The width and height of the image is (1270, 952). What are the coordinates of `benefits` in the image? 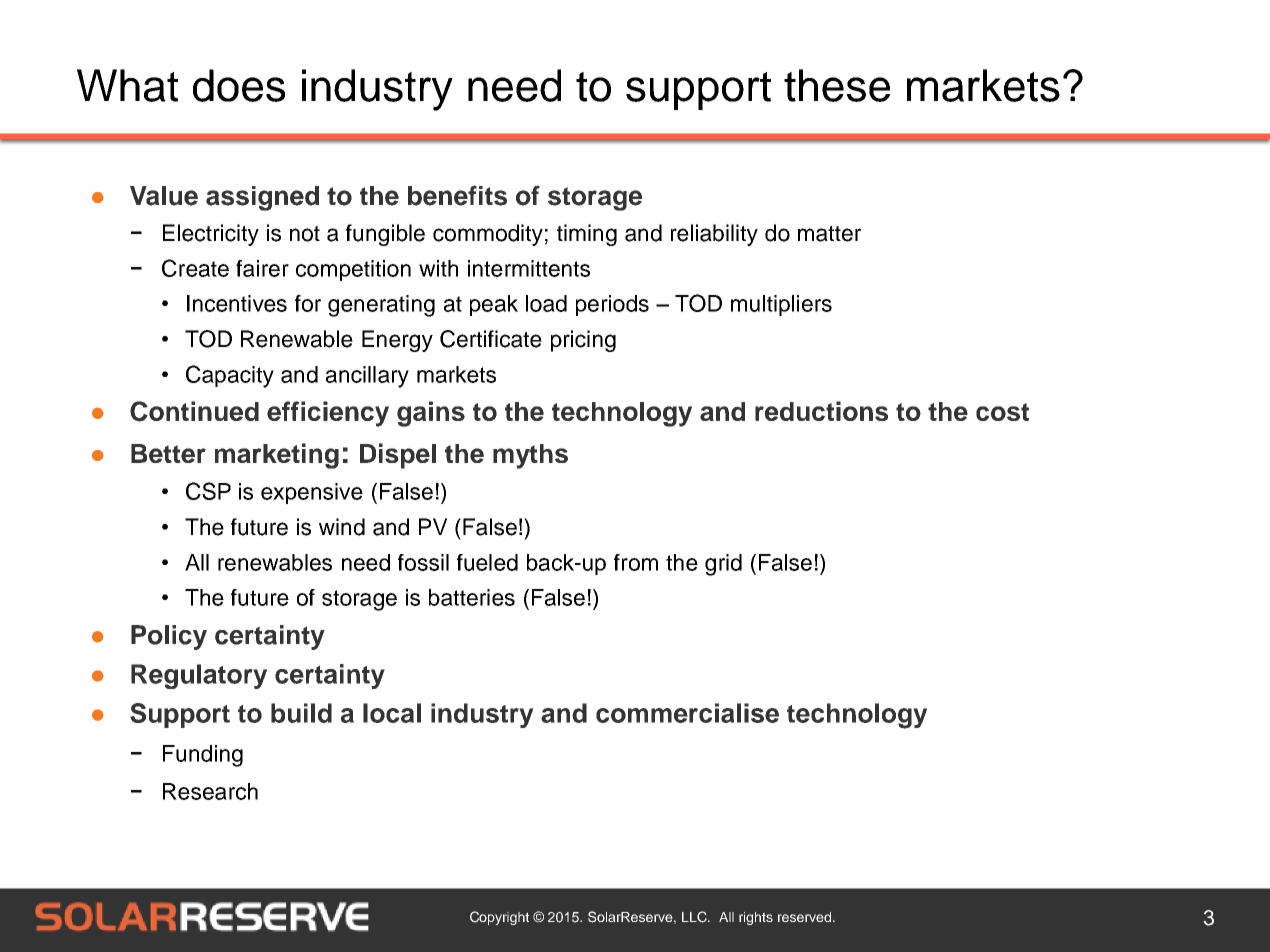 It's located at (457, 195).
